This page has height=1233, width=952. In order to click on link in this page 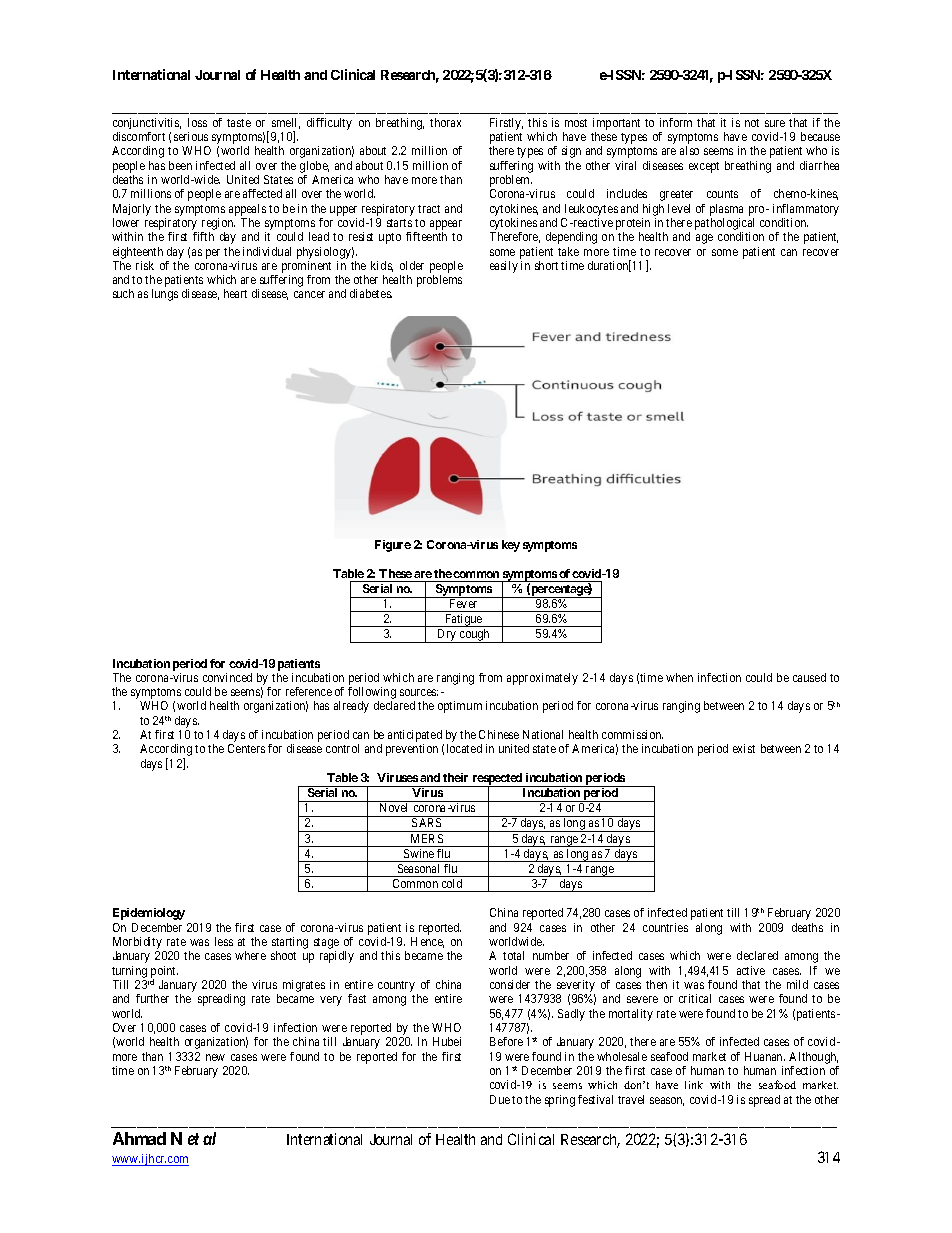, I will do `click(694, 1085)`.
